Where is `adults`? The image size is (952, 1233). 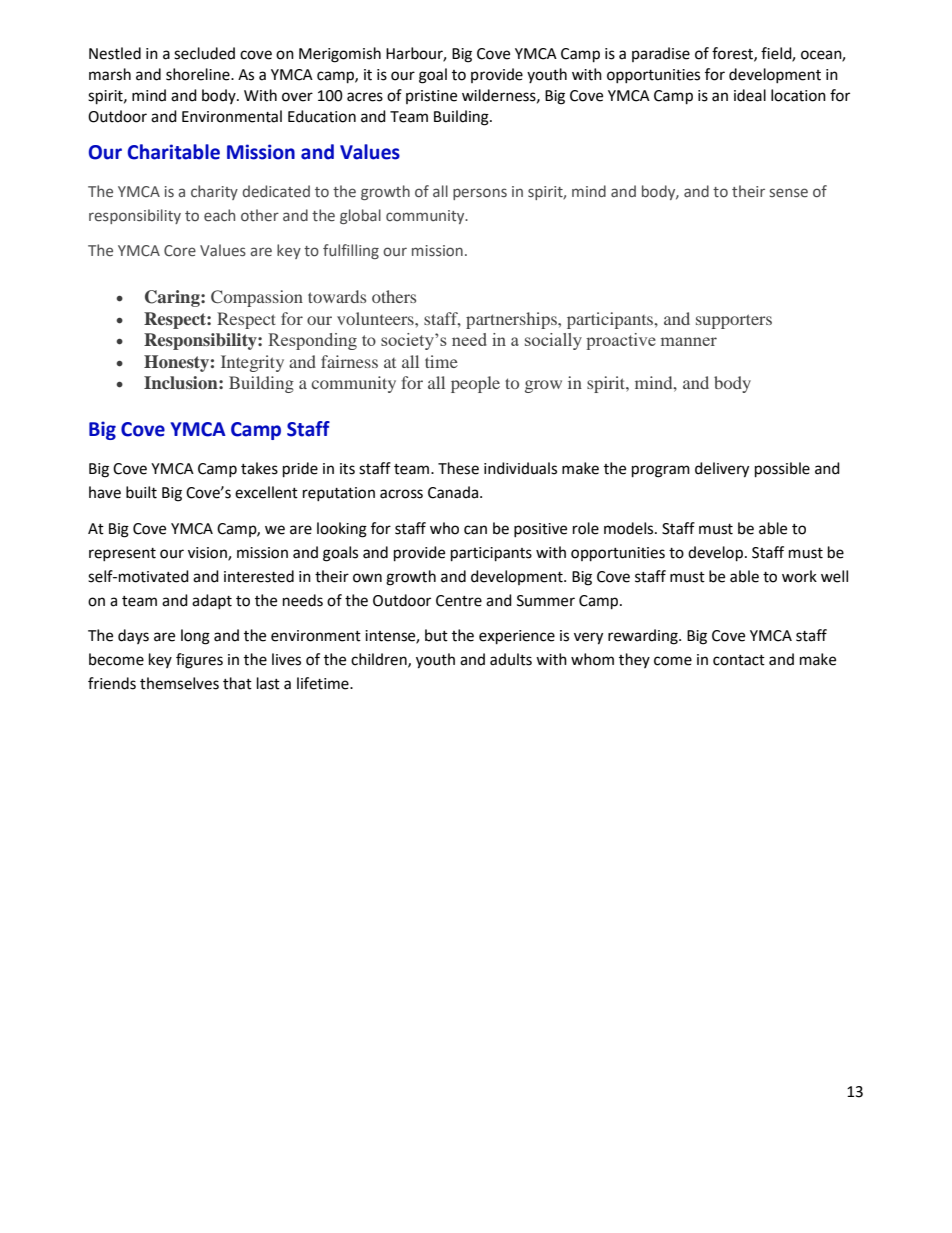
adults is located at coordinates (511, 659).
